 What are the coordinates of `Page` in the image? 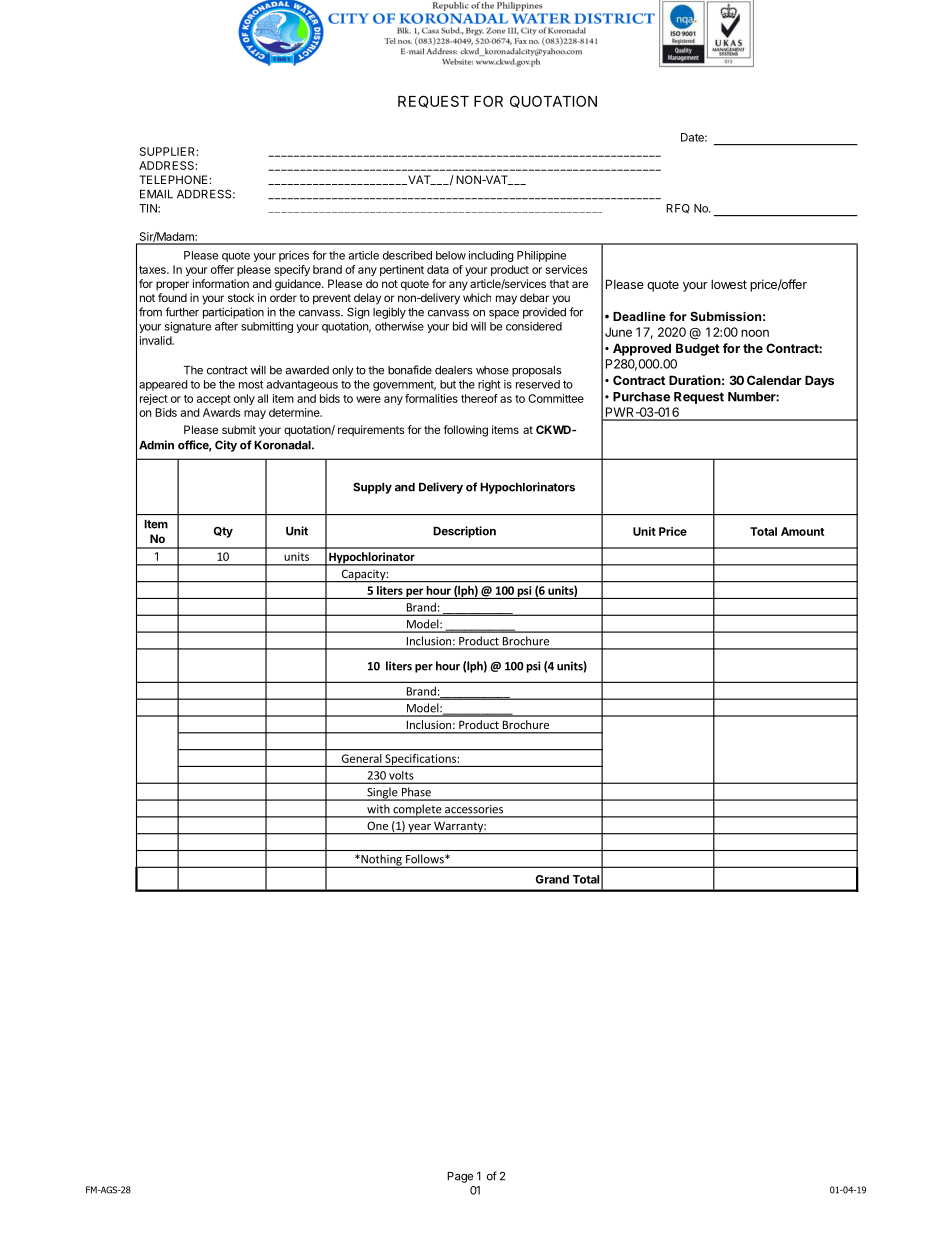 It's located at (460, 1177).
